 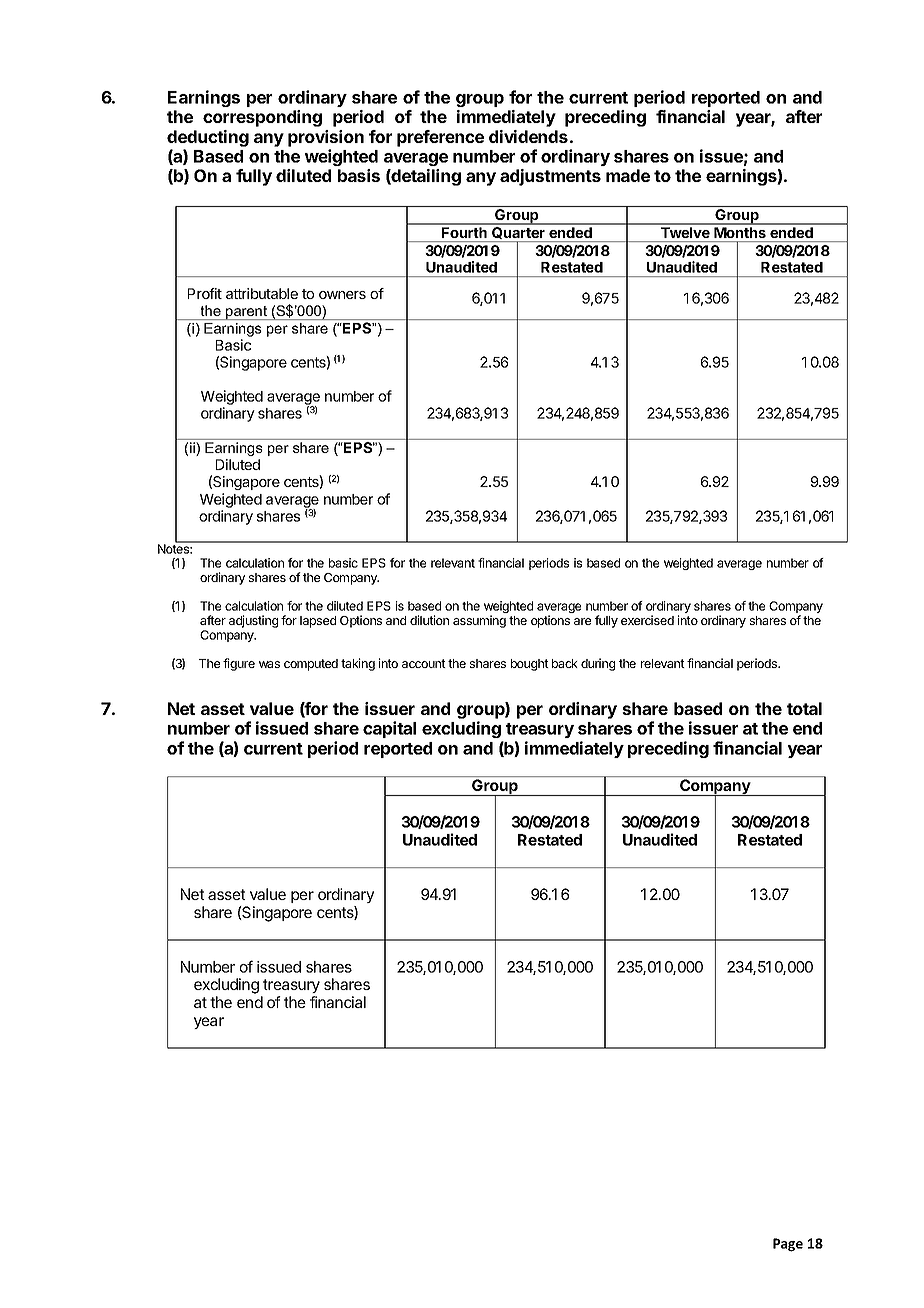 What do you see at coordinates (528, 136) in the screenshot?
I see `dividends` at bounding box center [528, 136].
